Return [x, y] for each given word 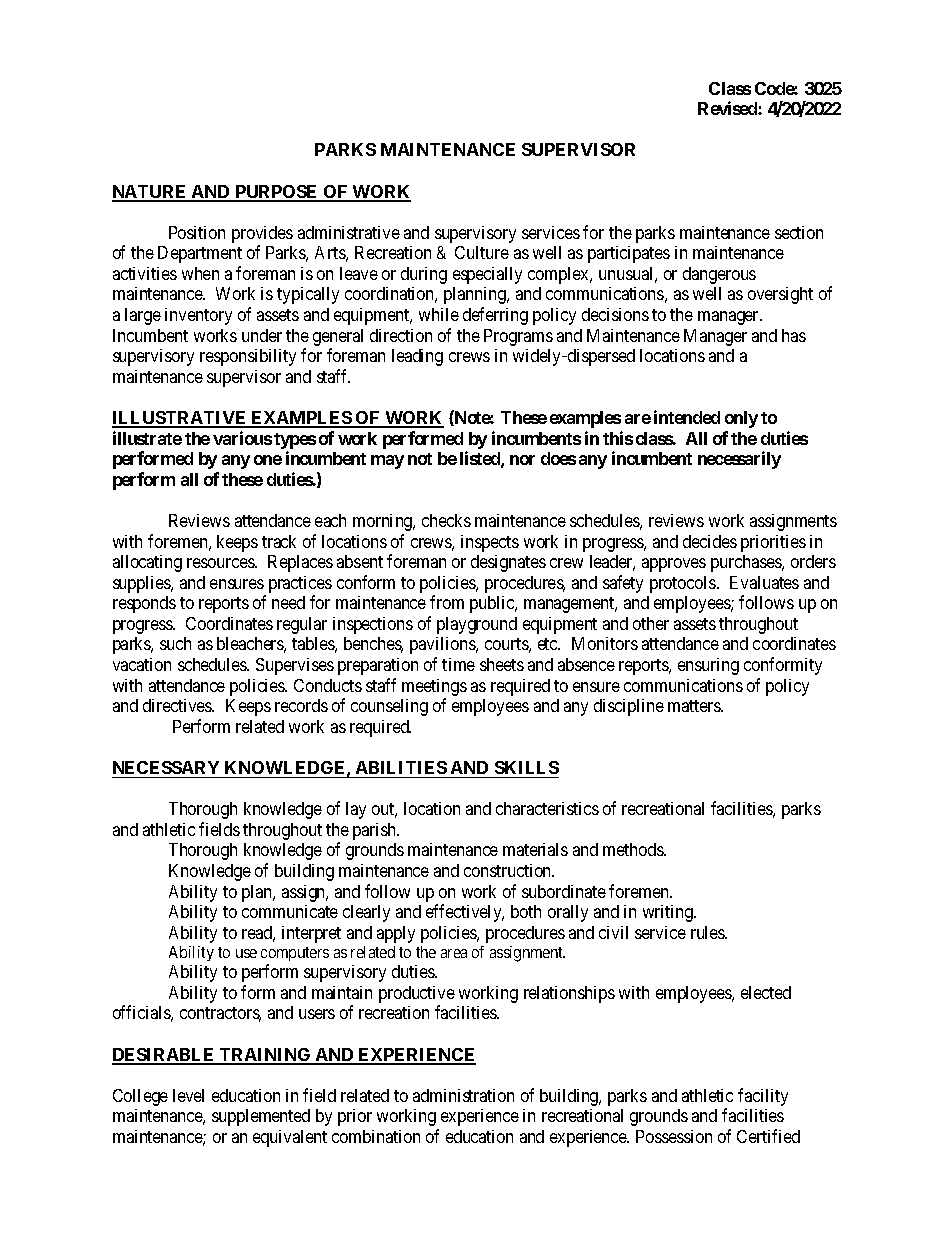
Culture [482, 252]
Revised [728, 108]
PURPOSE [277, 193]
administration [463, 1095]
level [188, 1095]
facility [763, 1097]
